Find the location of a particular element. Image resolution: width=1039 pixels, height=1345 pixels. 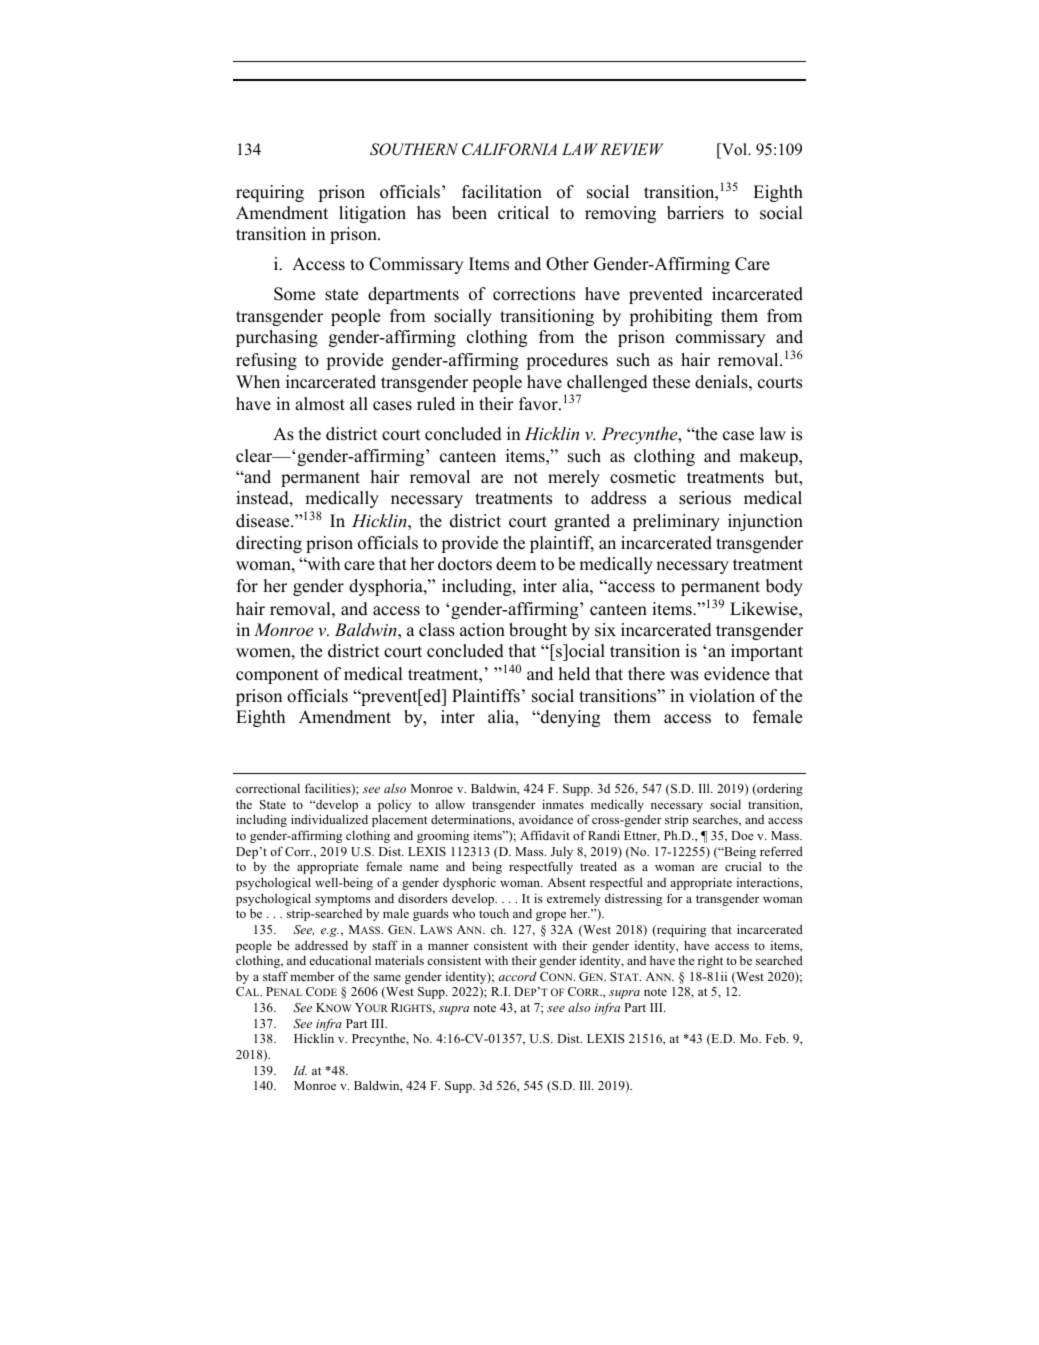

facilitation is located at coordinates (502, 192).
